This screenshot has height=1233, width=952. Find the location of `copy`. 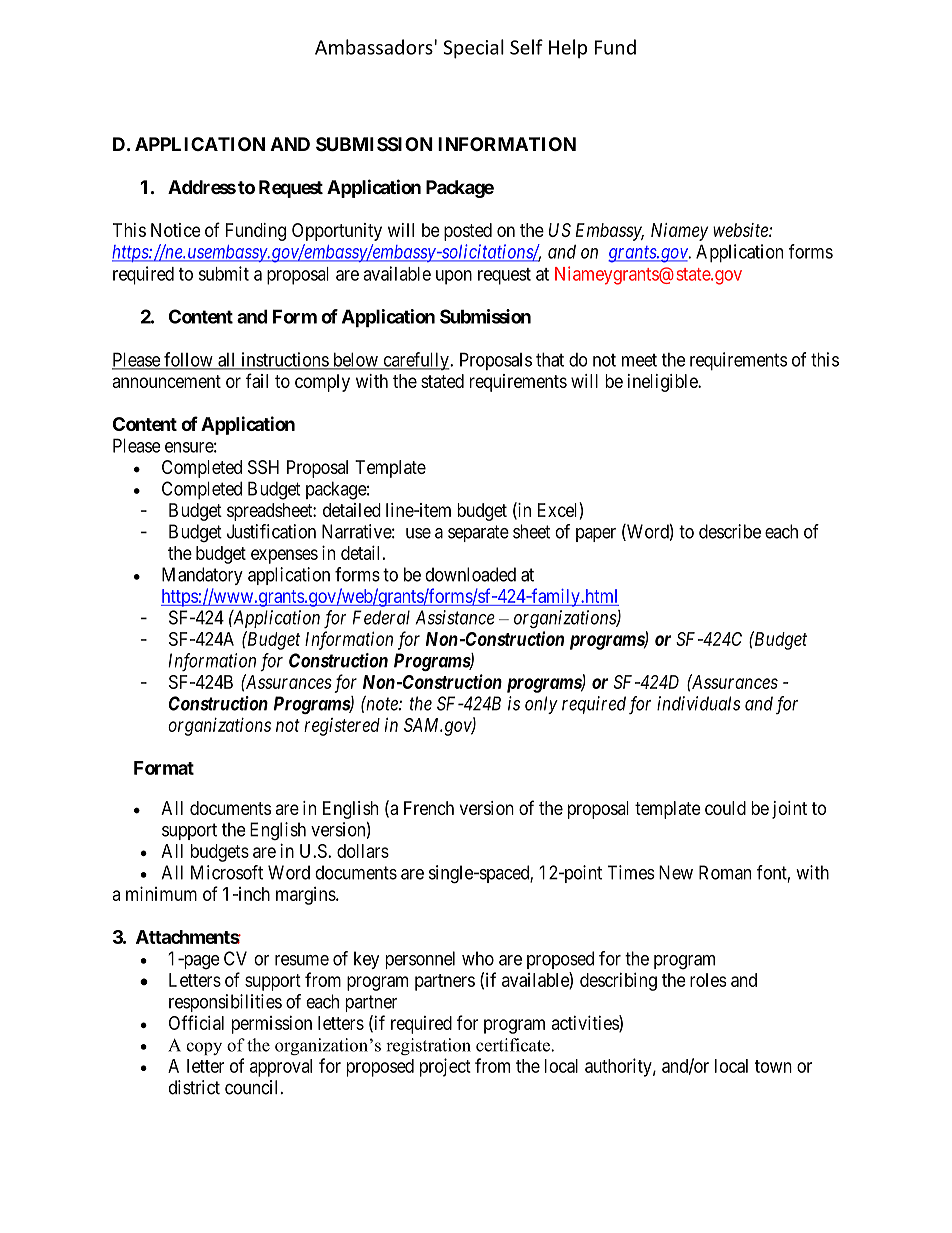

copy is located at coordinates (204, 1048).
